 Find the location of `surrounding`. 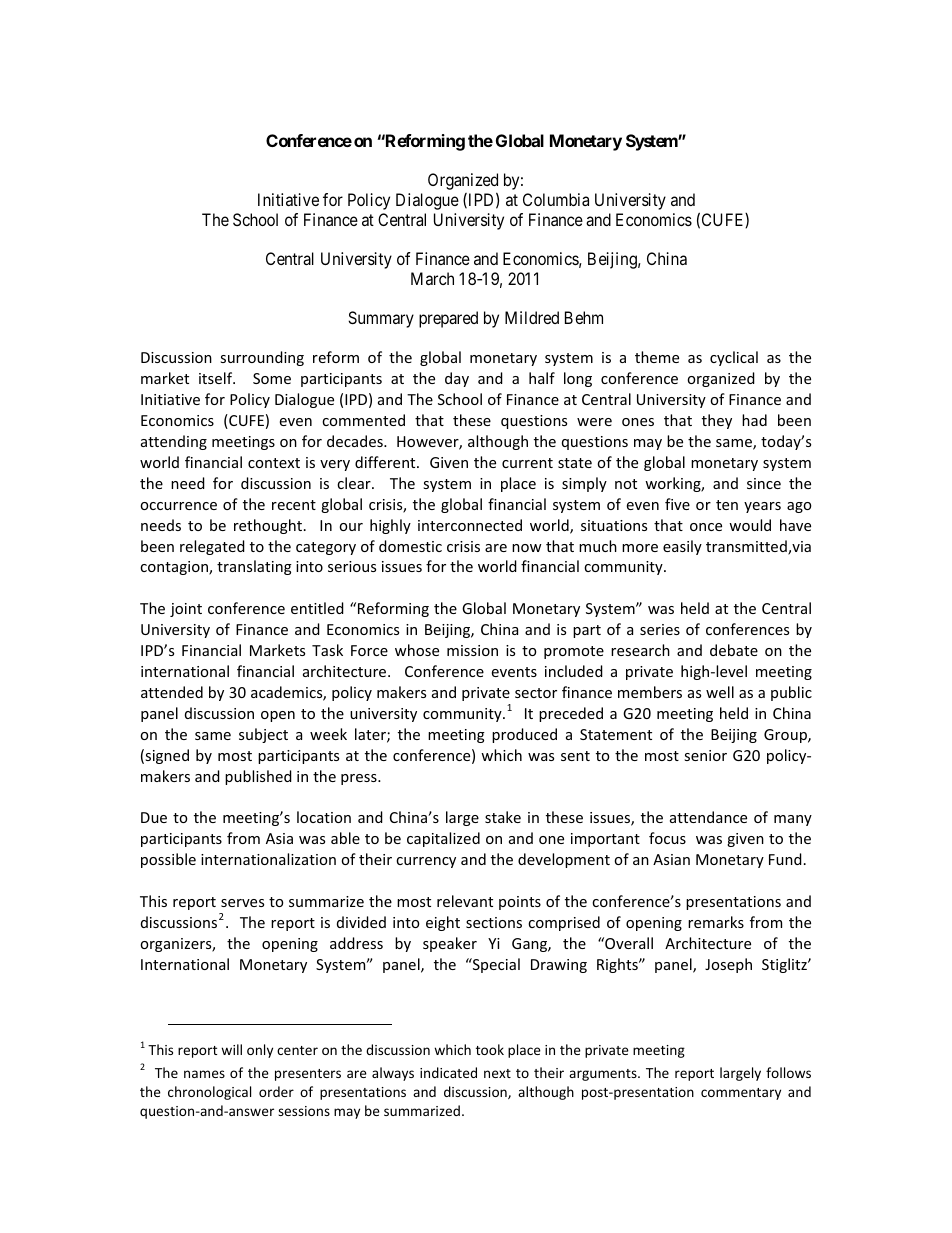

surrounding is located at coordinates (262, 358).
